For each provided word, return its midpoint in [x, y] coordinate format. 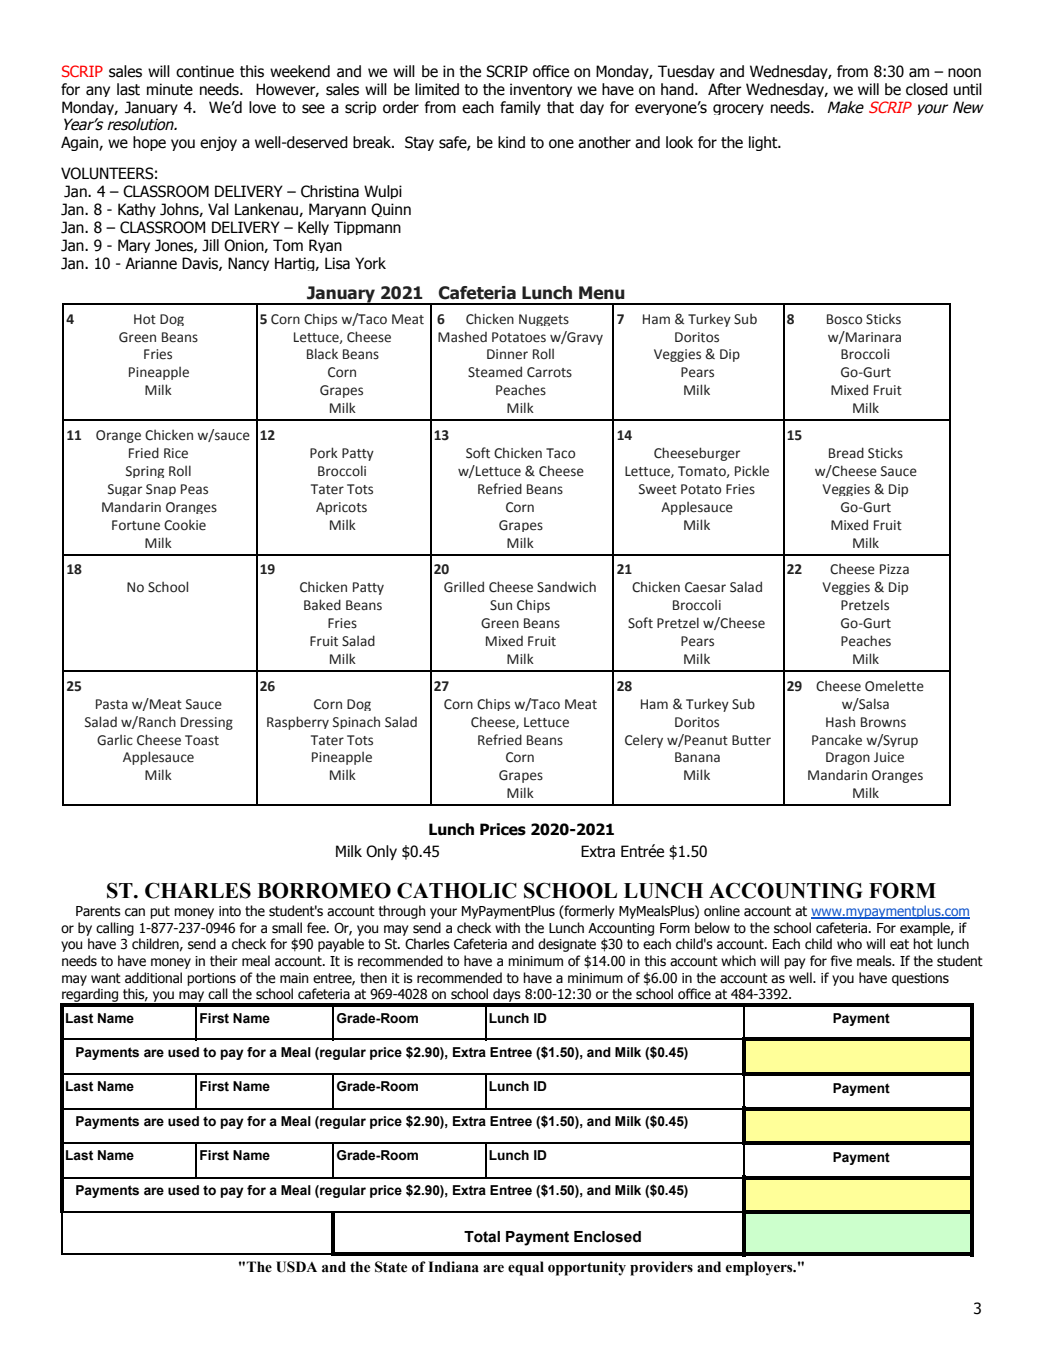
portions [211, 979]
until [968, 89]
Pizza [894, 569]
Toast [202, 740]
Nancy [248, 264]
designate [567, 945]
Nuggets [544, 320]
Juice [889, 757]
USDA [296, 1267]
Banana [697, 757]
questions [920, 979]
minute [170, 89]
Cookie [185, 525]
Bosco [844, 319]
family [520, 108]
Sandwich [566, 587]
